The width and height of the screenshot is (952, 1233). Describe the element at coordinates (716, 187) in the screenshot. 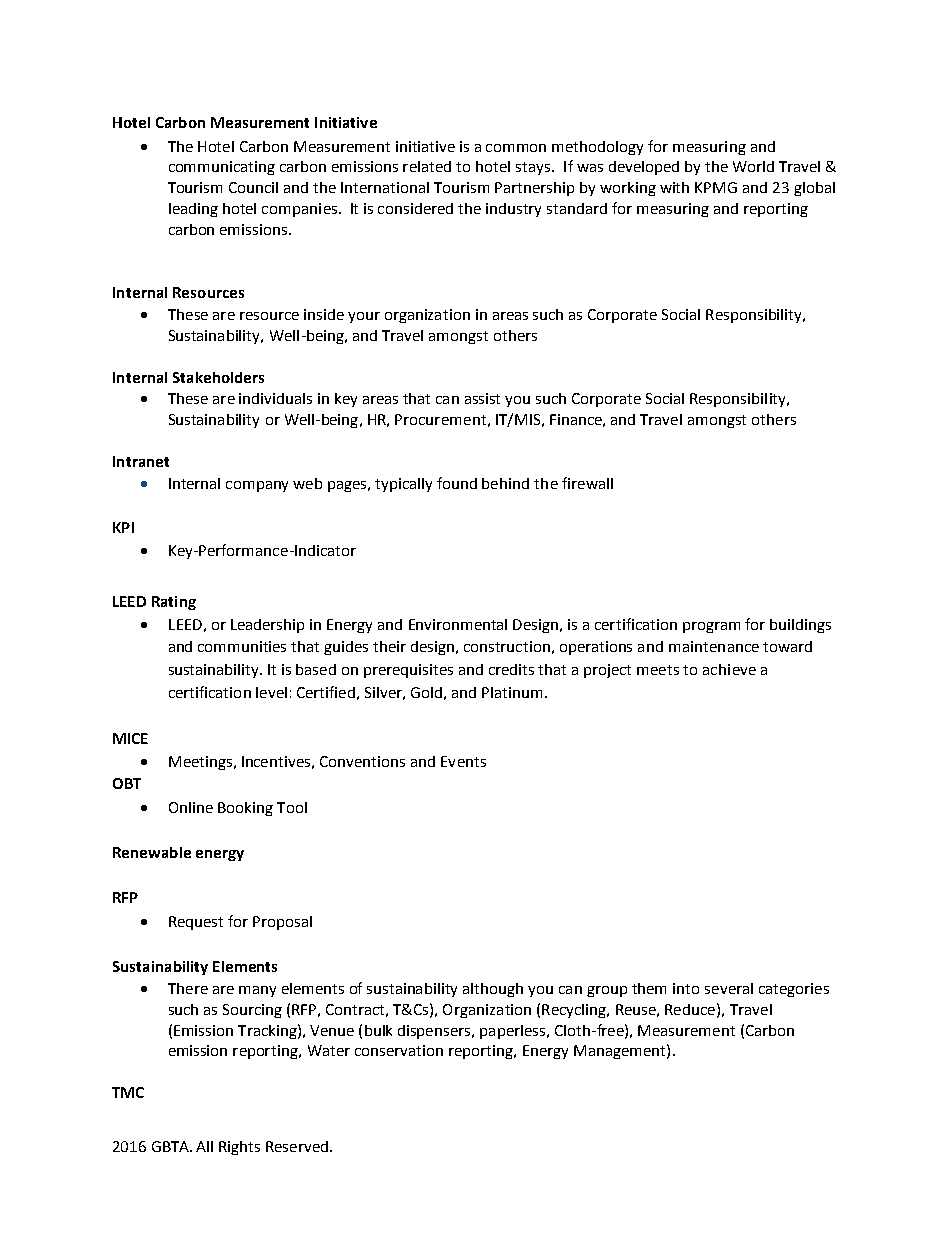

I see `KPMG` at that location.
